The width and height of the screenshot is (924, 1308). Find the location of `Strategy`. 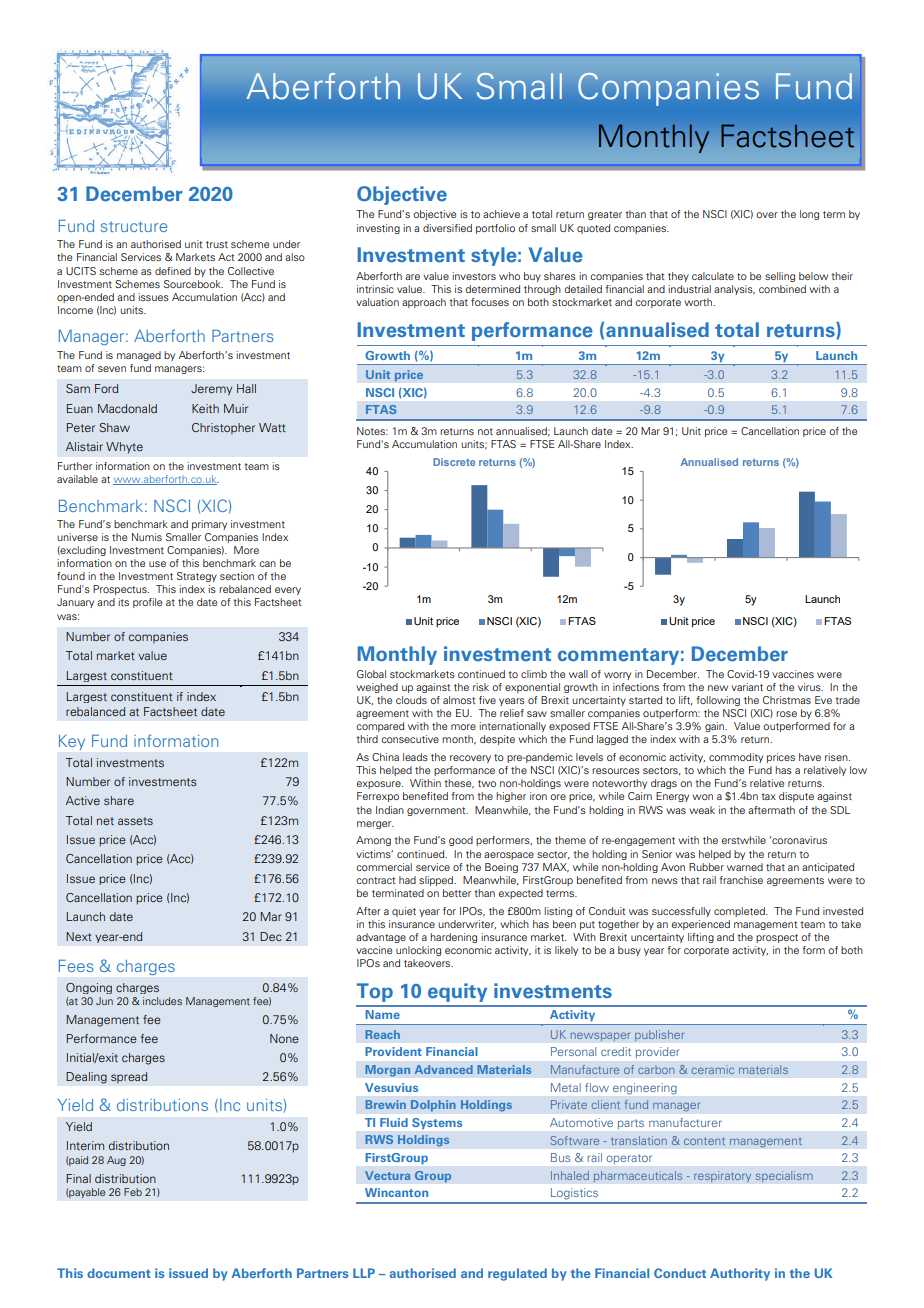

Strategy is located at coordinates (197, 577).
